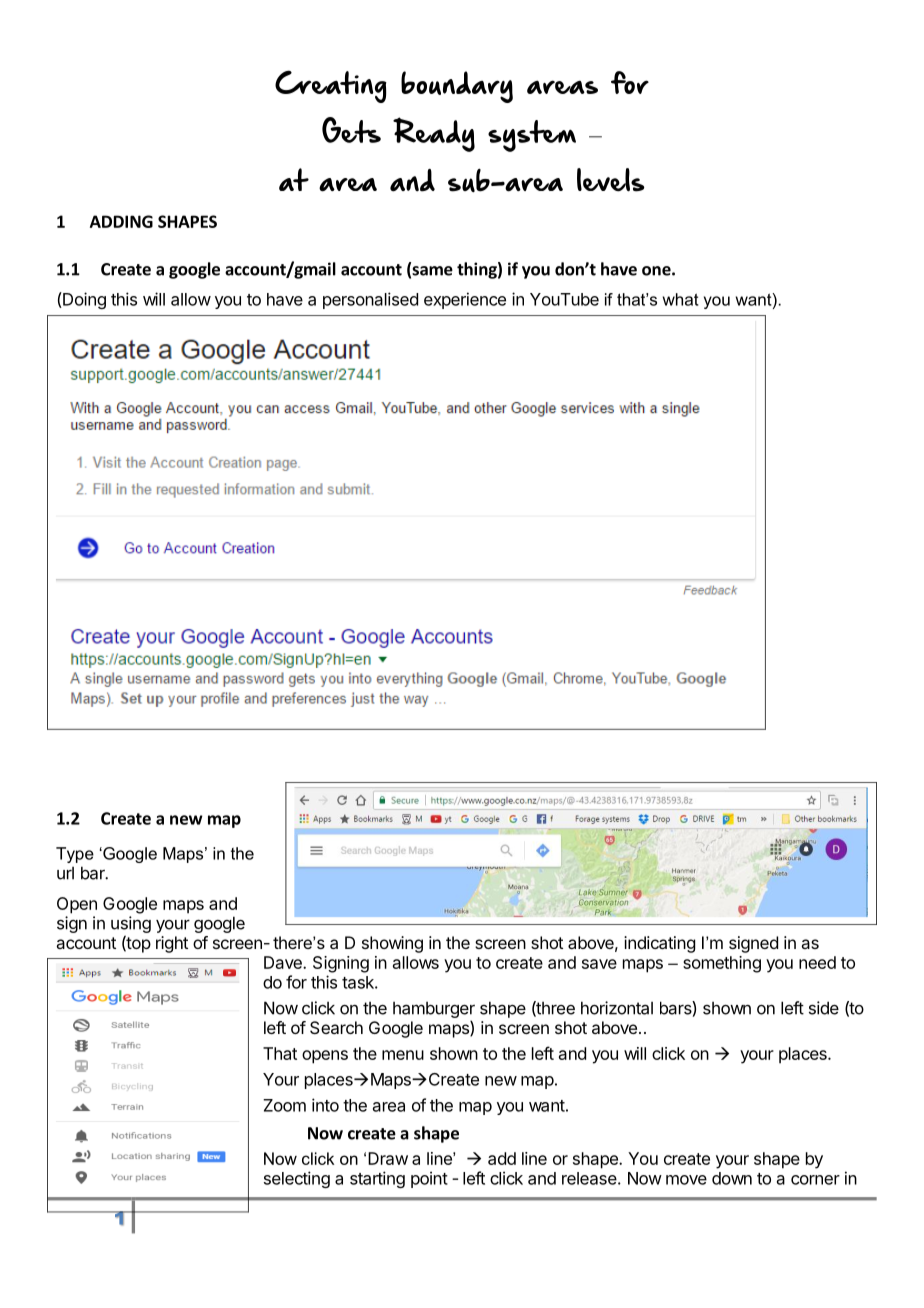  Describe the element at coordinates (284, 1105) in the image. I see `Zoom` at that location.
